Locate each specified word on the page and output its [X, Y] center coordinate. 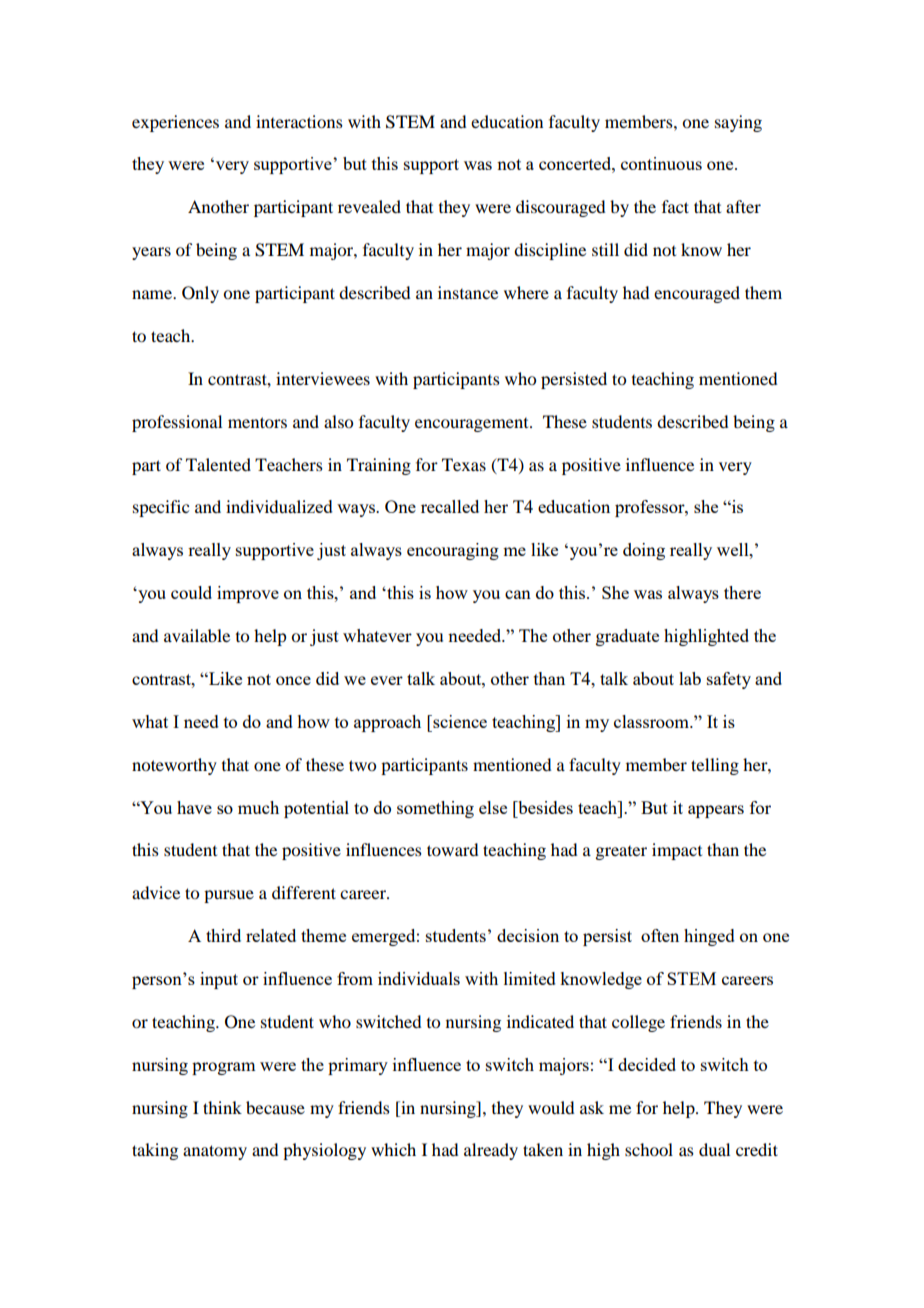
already [491, 1151]
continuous [661, 163]
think [222, 1107]
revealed [369, 206]
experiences [175, 123]
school [649, 1149]
